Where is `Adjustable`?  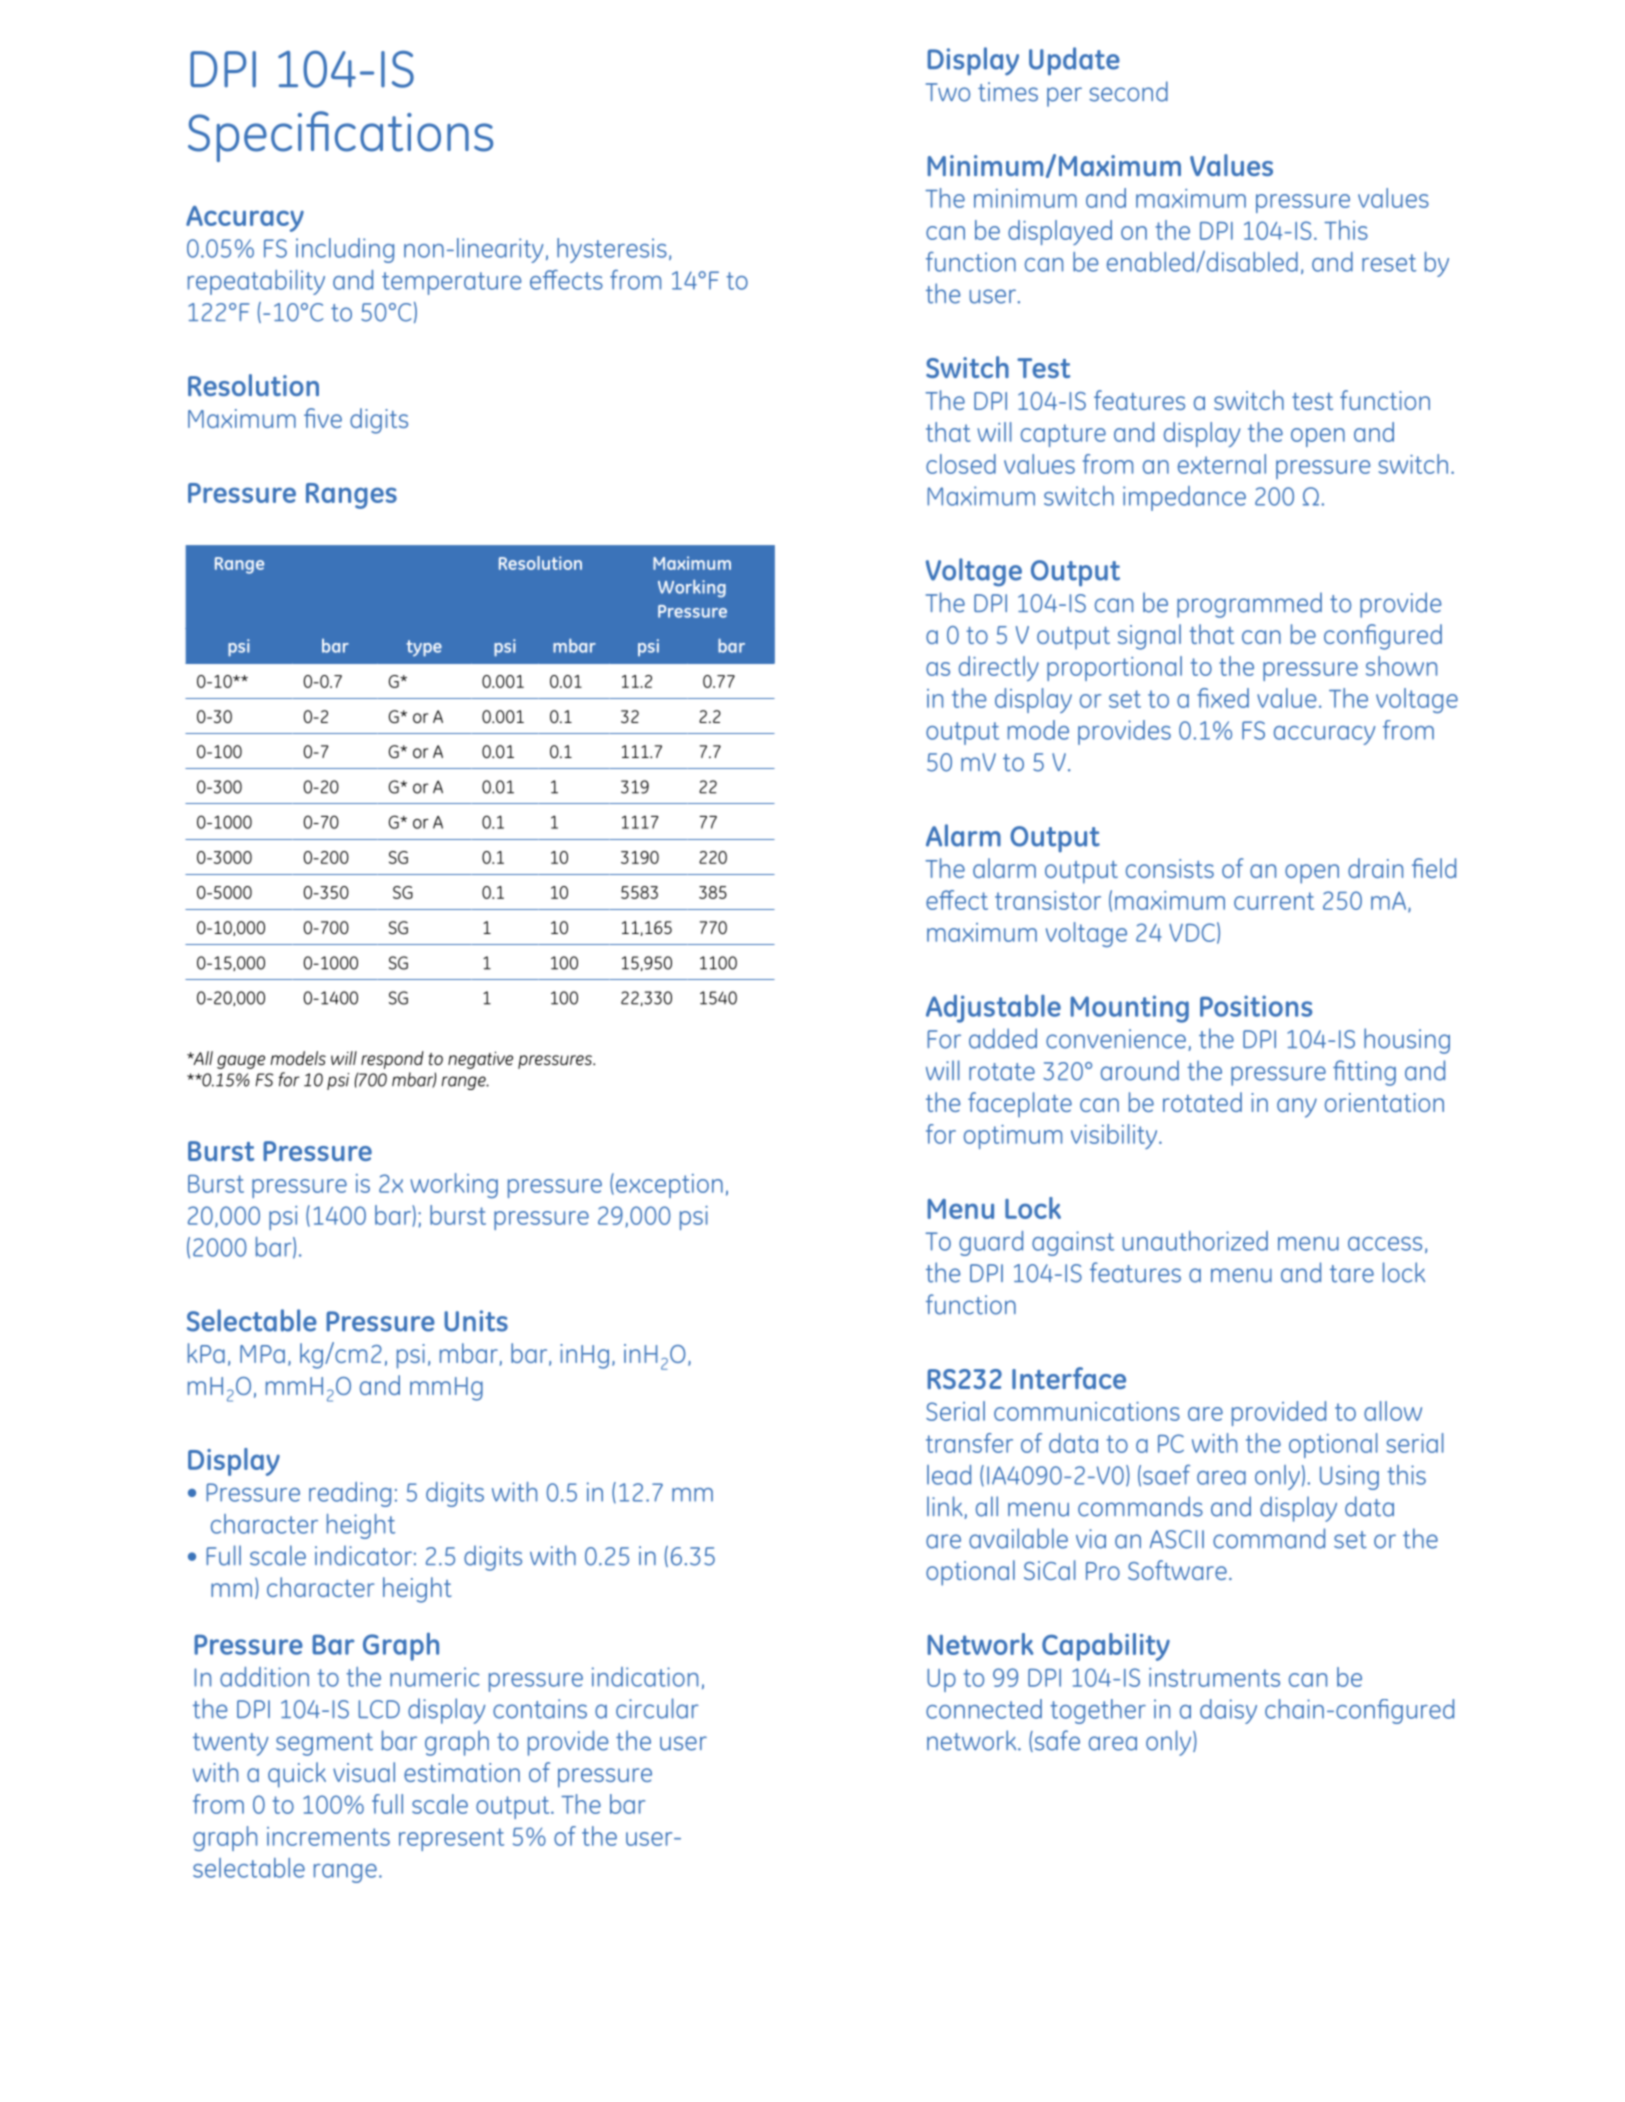 Adjustable is located at coordinates (993, 1008).
